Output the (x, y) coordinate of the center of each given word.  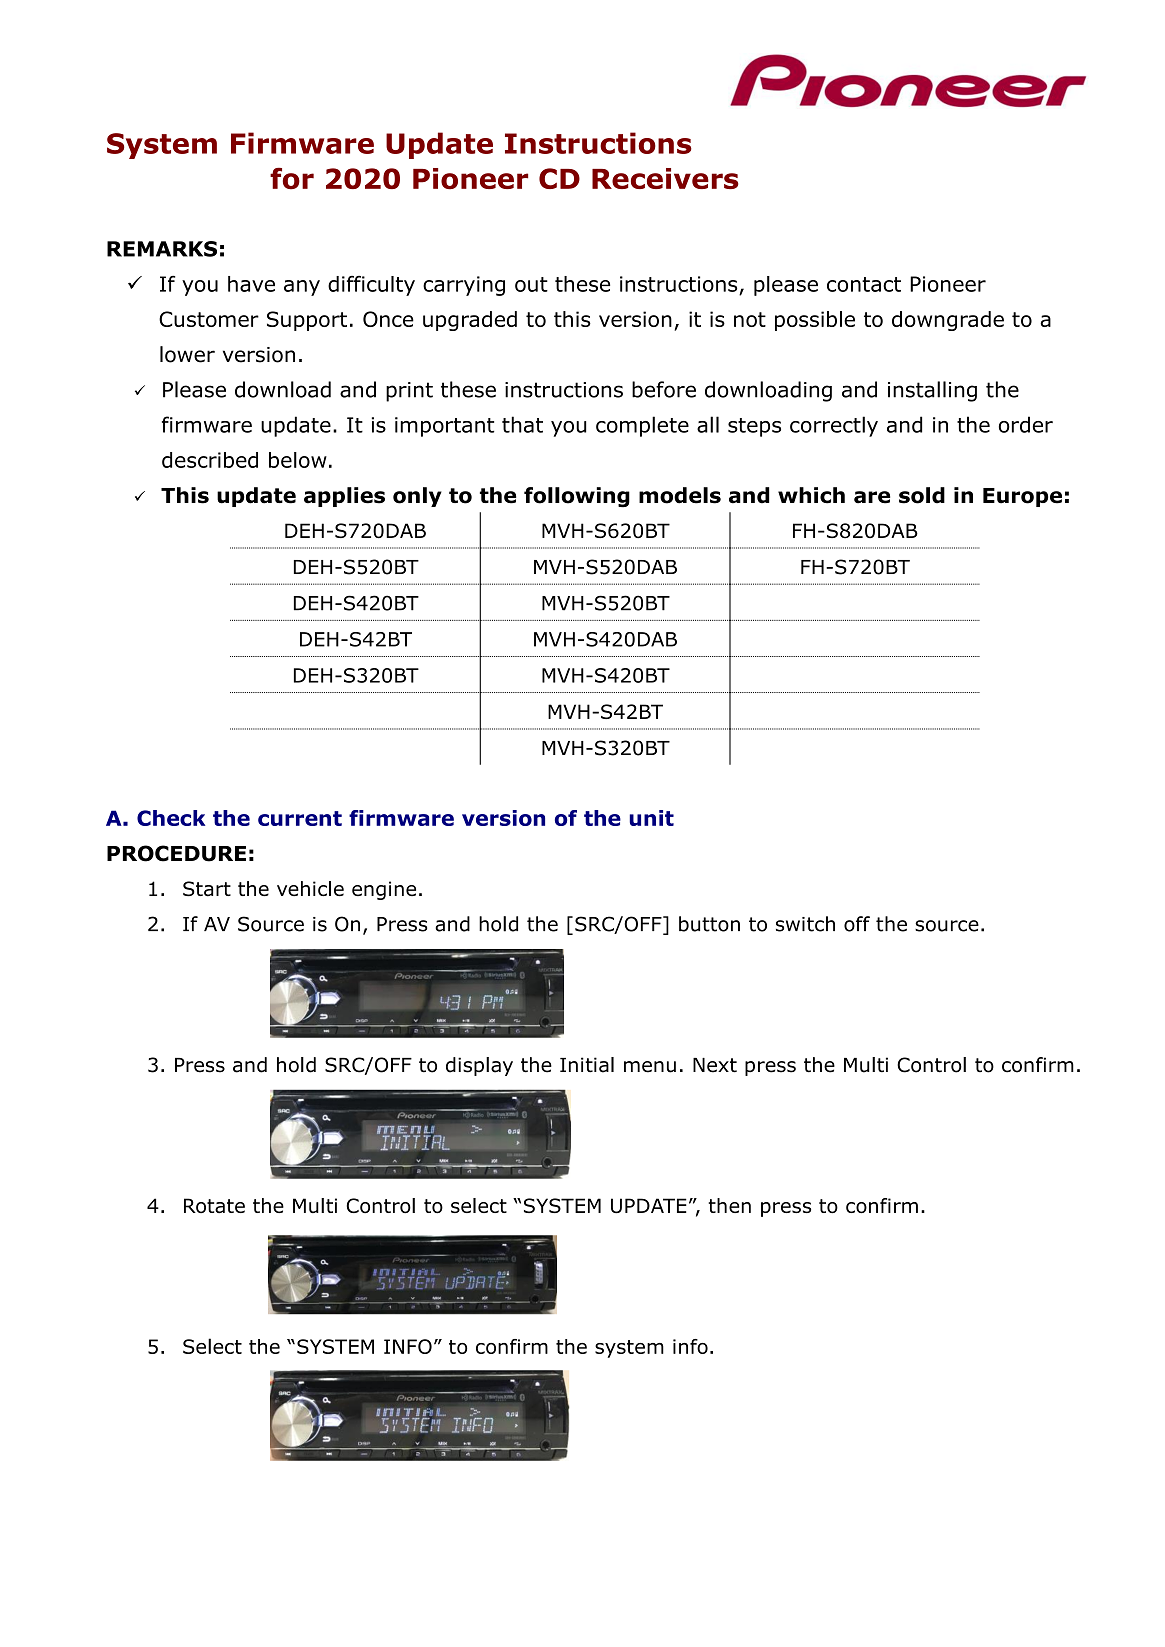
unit (651, 818)
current (300, 818)
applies (344, 497)
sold (922, 495)
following (577, 497)
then (729, 1205)
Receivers (665, 178)
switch (805, 924)
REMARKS (162, 249)
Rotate (214, 1205)
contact (864, 284)
